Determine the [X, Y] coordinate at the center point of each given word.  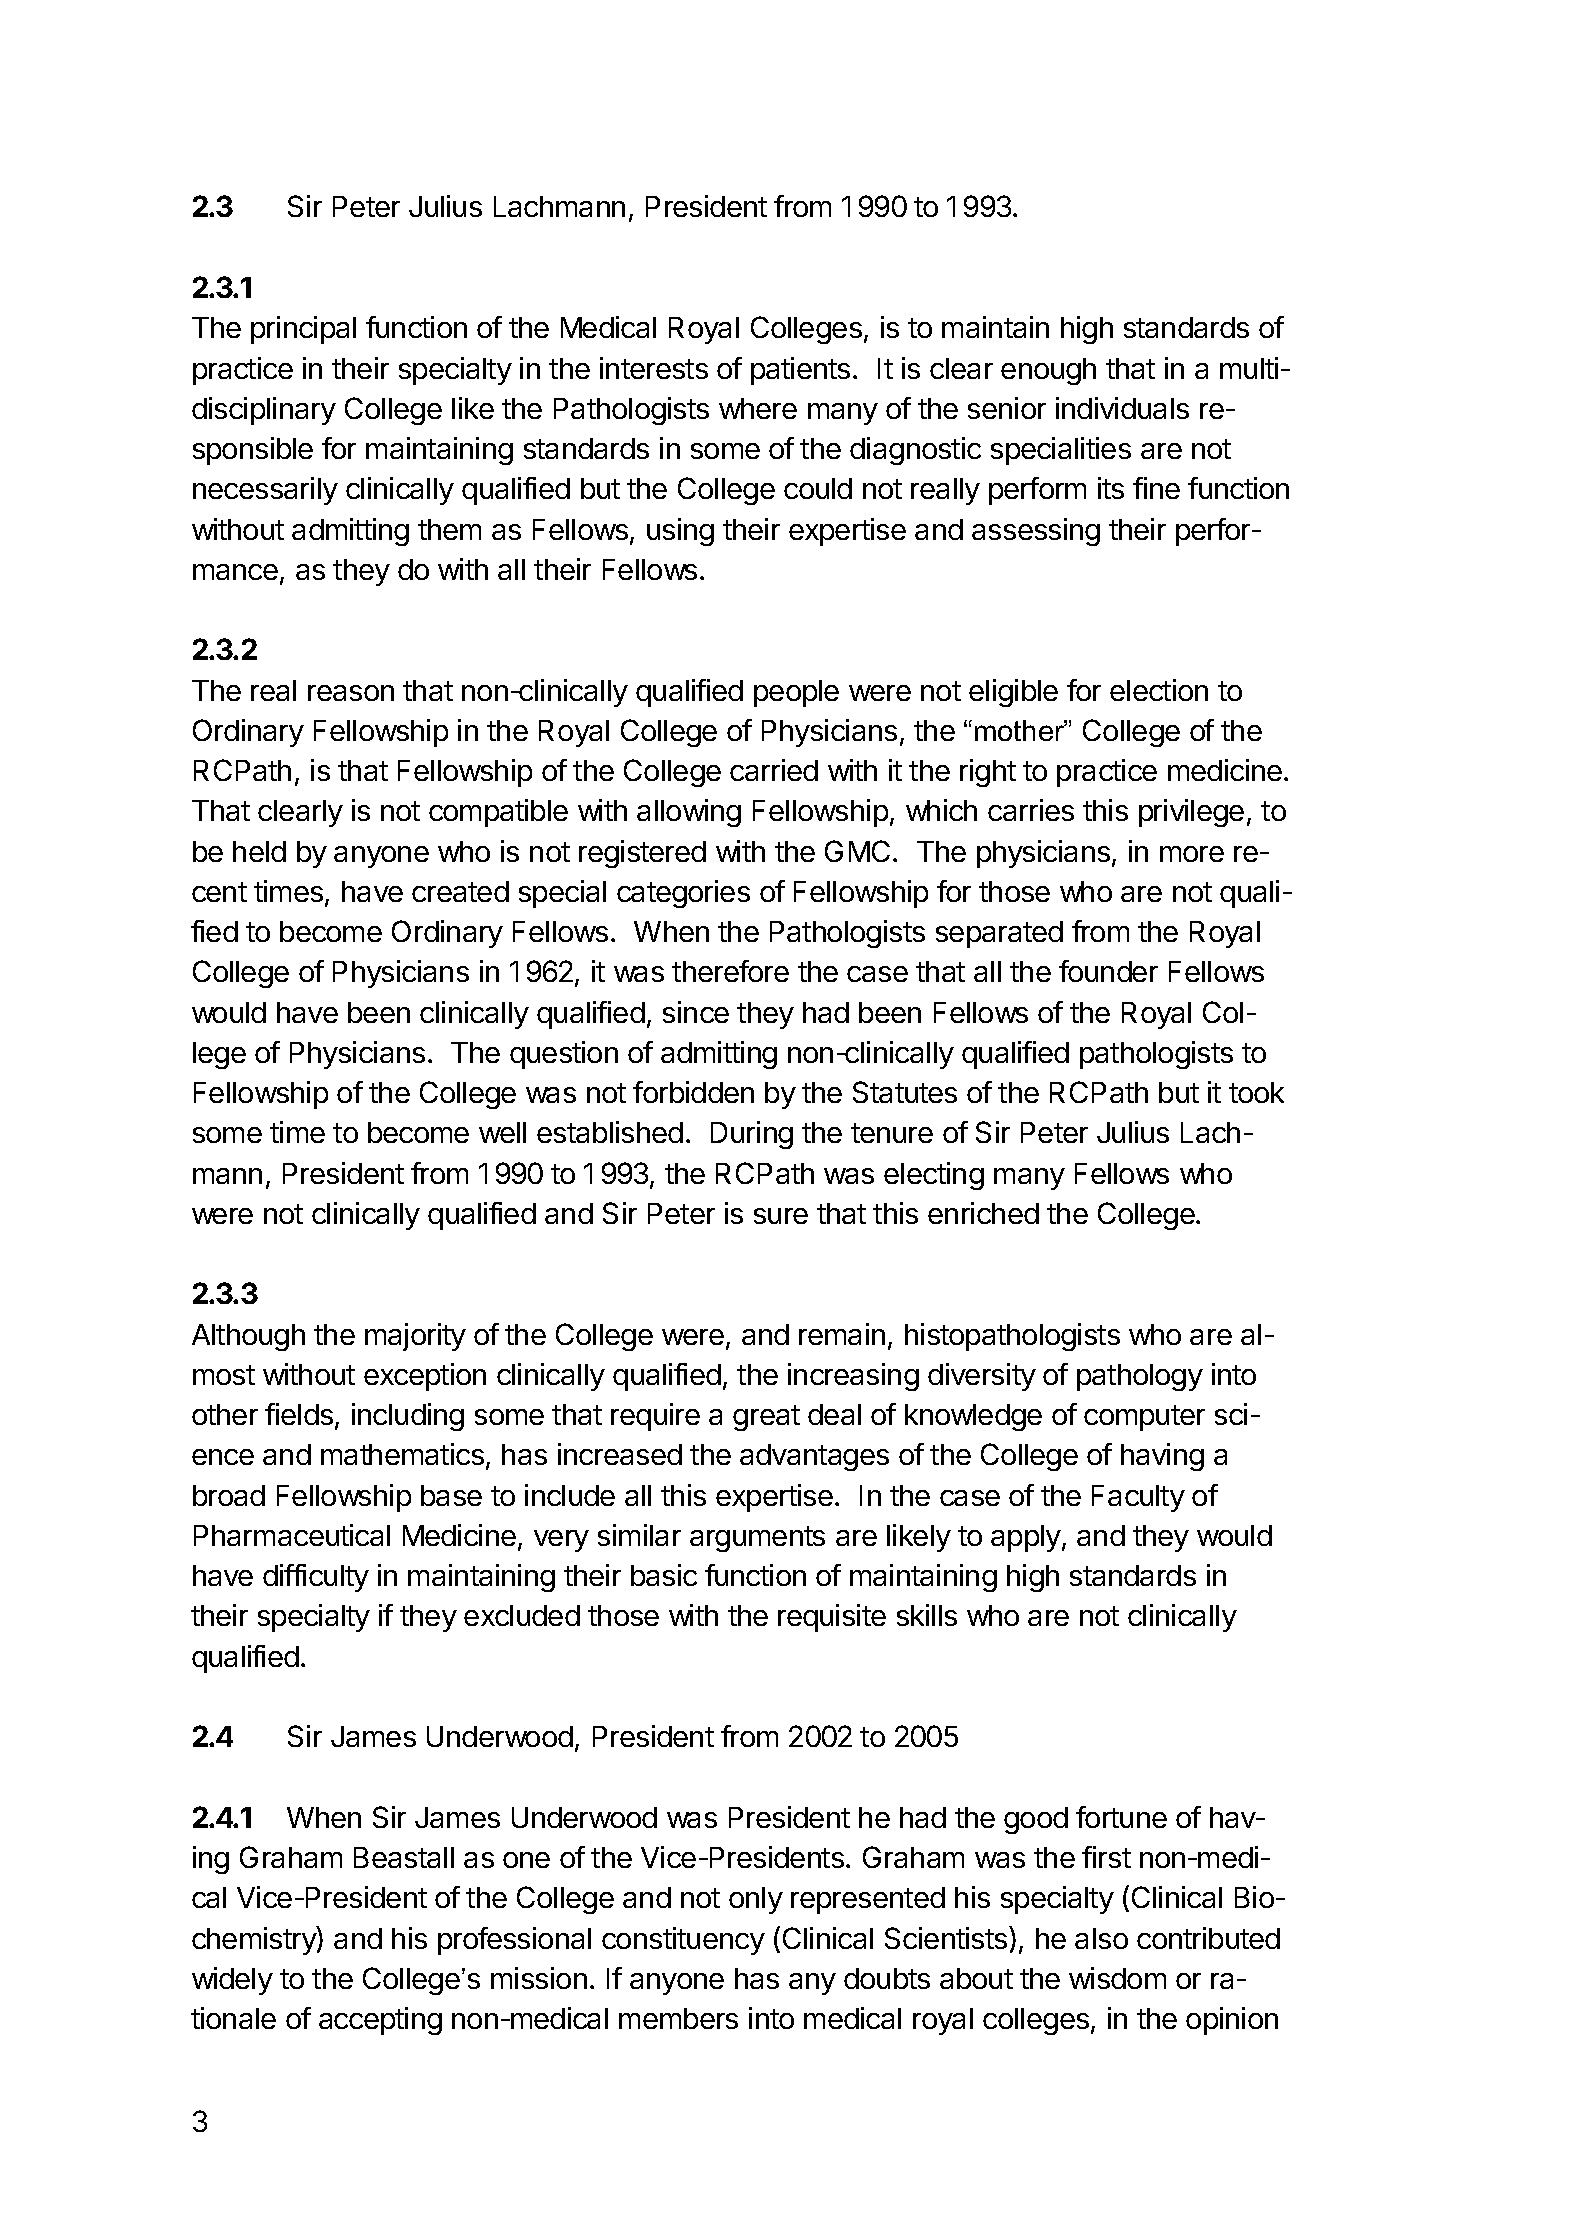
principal [303, 330]
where [758, 408]
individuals [1122, 408]
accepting [380, 2021]
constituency [683, 1941]
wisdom [1117, 1978]
